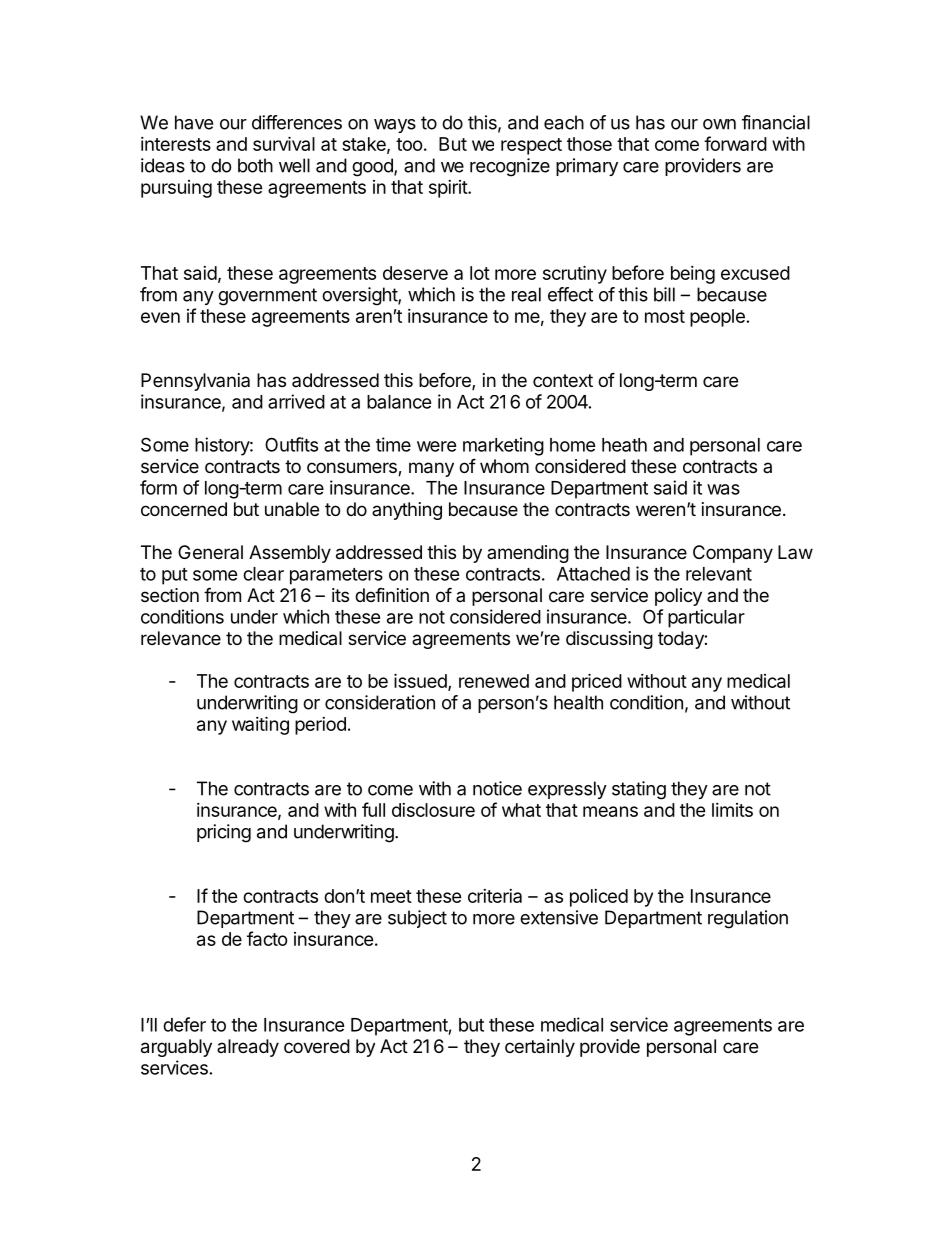 This document has height=1233, width=952. What do you see at coordinates (723, 489) in the document?
I see `was` at bounding box center [723, 489].
